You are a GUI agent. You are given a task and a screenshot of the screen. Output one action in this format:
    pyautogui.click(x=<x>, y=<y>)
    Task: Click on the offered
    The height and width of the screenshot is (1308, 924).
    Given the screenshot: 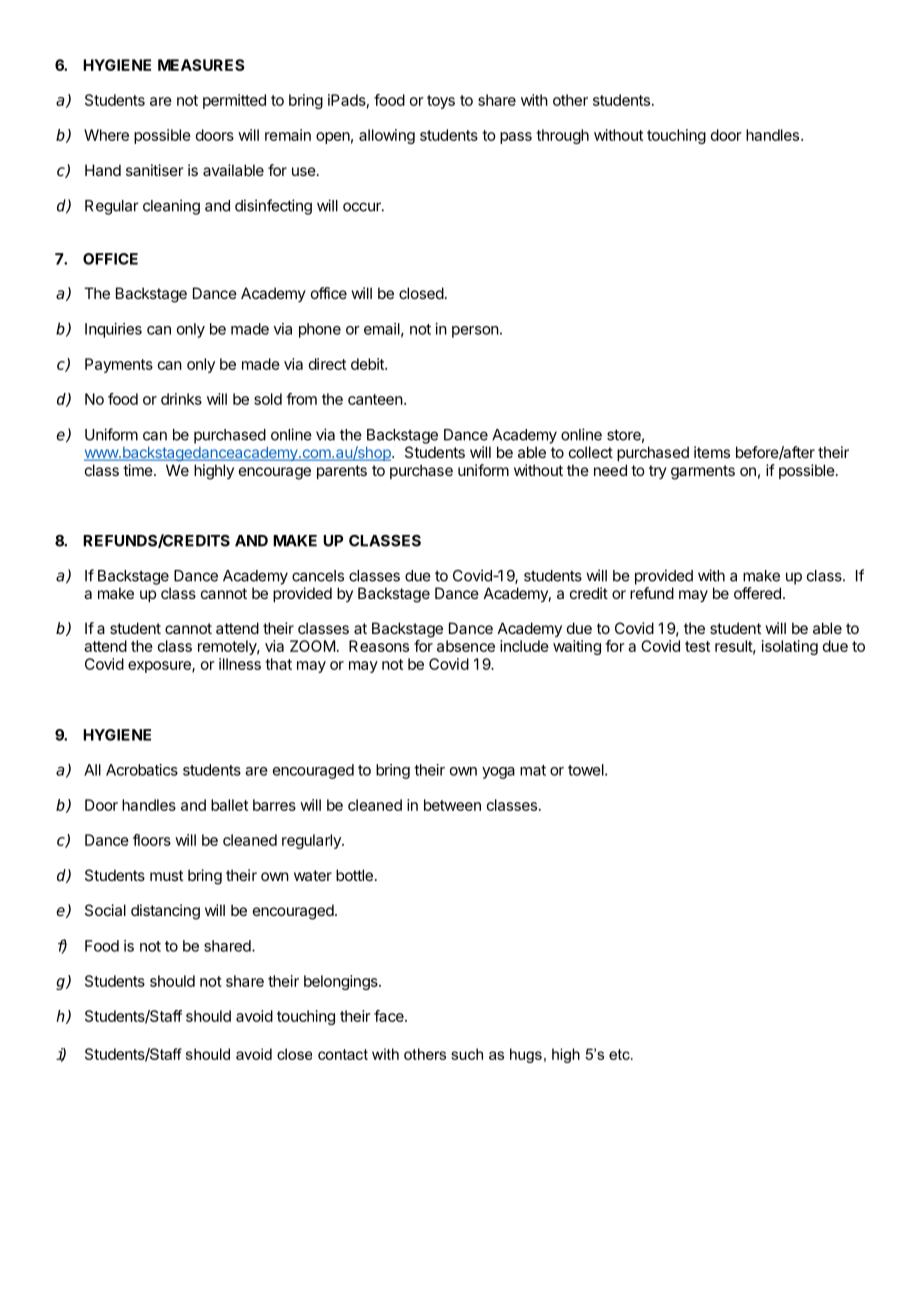 What is the action you would take?
    pyautogui.click(x=757, y=593)
